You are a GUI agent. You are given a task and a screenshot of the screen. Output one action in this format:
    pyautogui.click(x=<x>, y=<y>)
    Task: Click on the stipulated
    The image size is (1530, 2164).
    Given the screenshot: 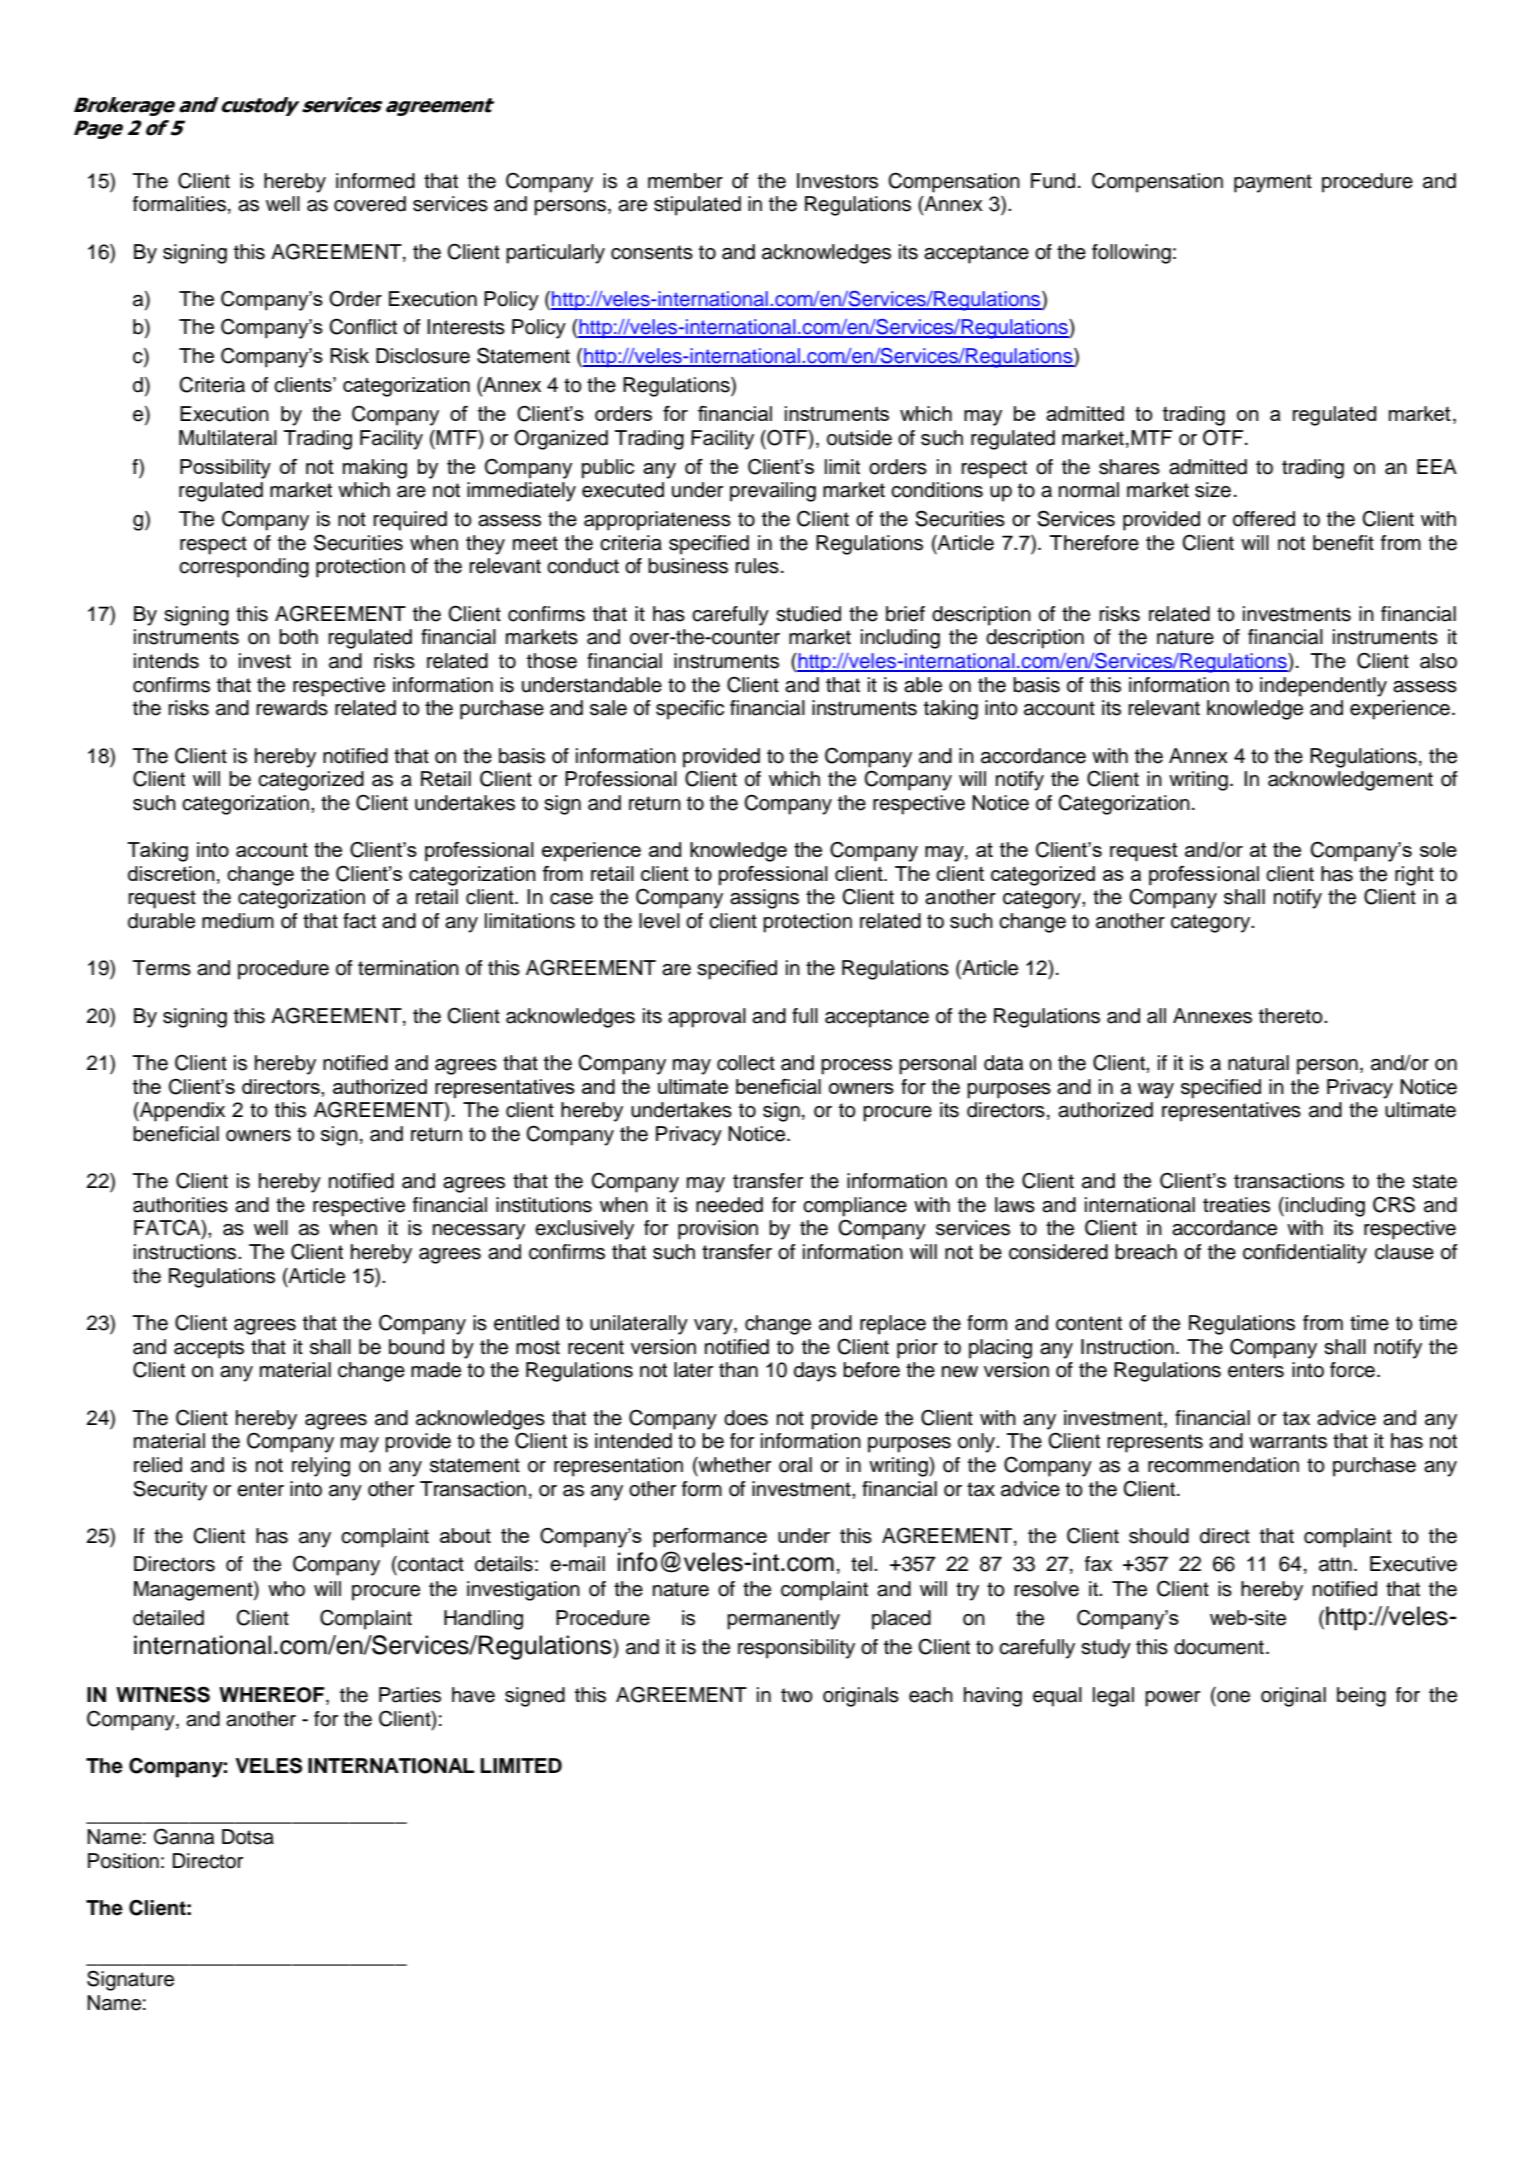 What is the action you would take?
    pyautogui.click(x=697, y=206)
